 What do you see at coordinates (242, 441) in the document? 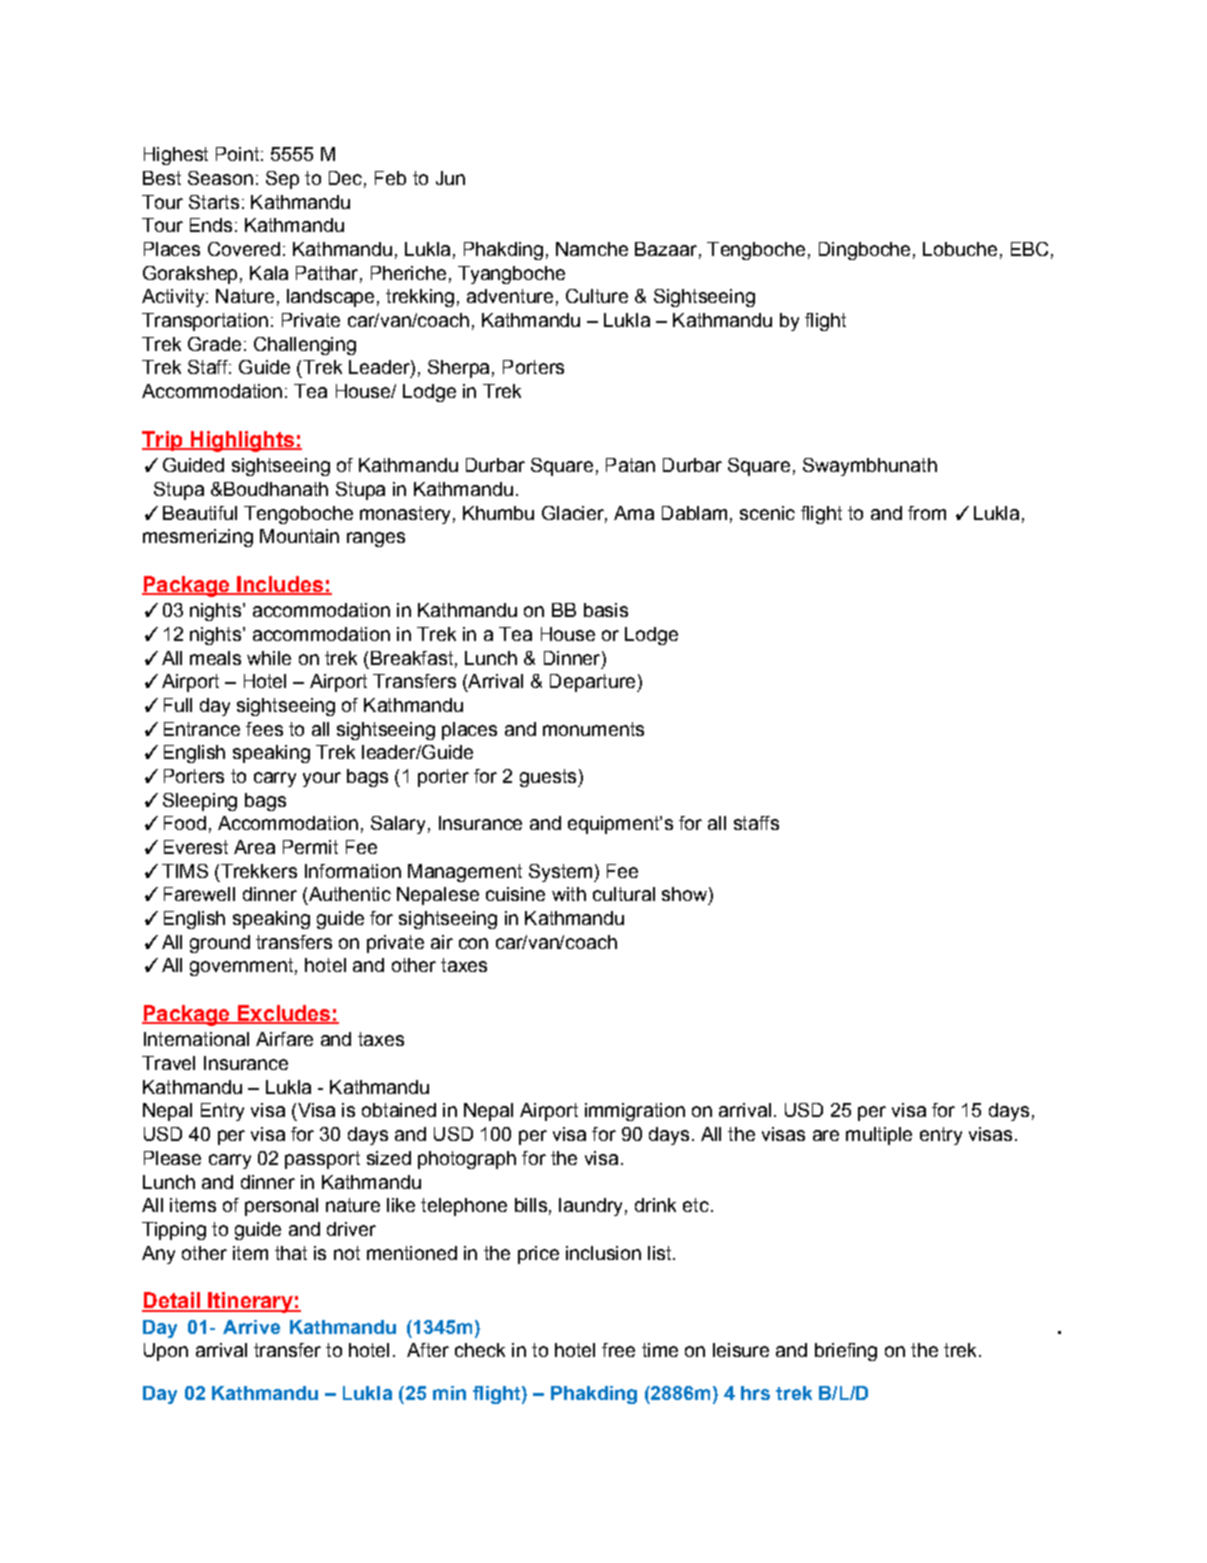
I see `Highlights` at bounding box center [242, 441].
